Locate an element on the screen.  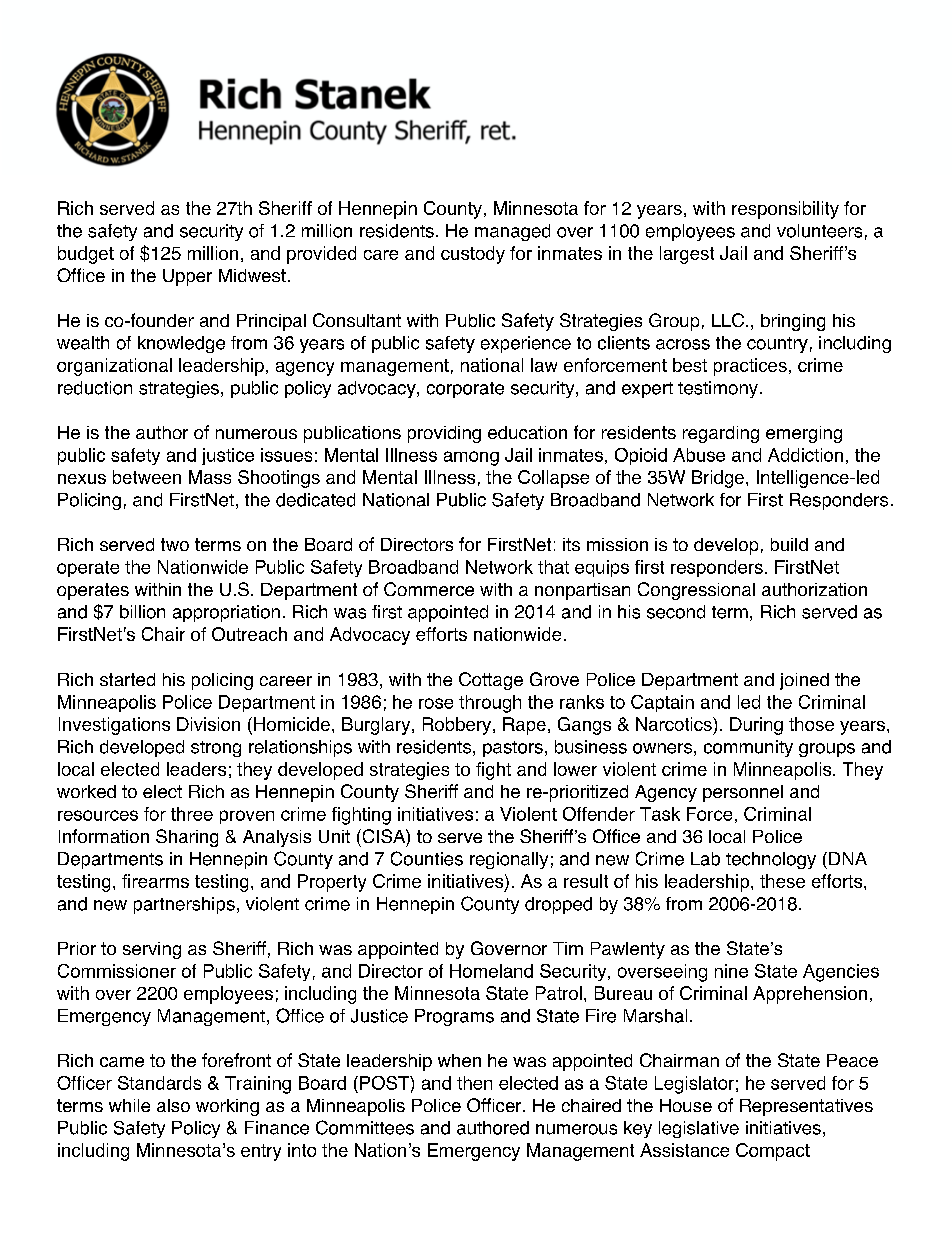
custody is located at coordinates (473, 255).
